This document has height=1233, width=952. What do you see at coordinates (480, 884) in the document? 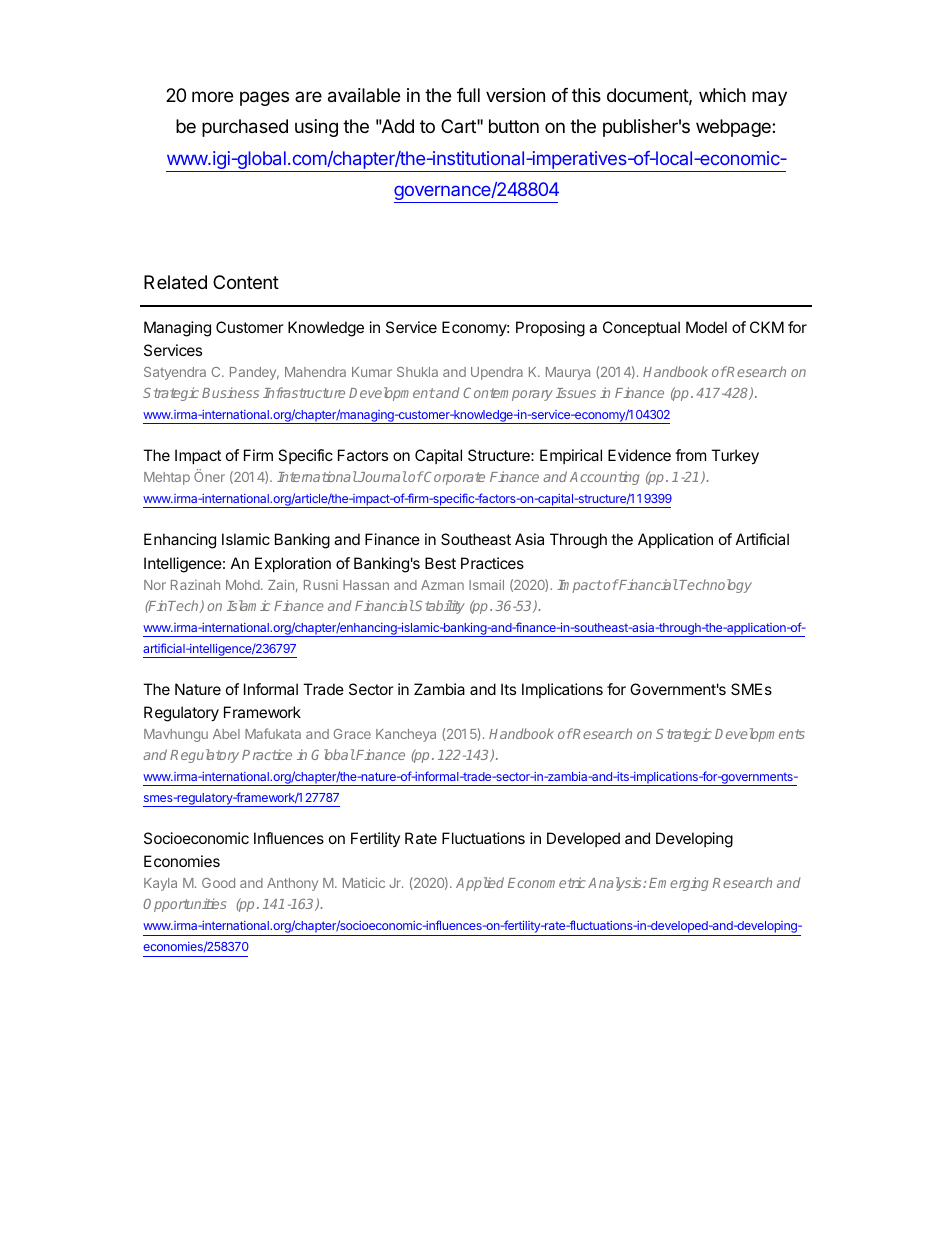
I see `Applied` at bounding box center [480, 884].
